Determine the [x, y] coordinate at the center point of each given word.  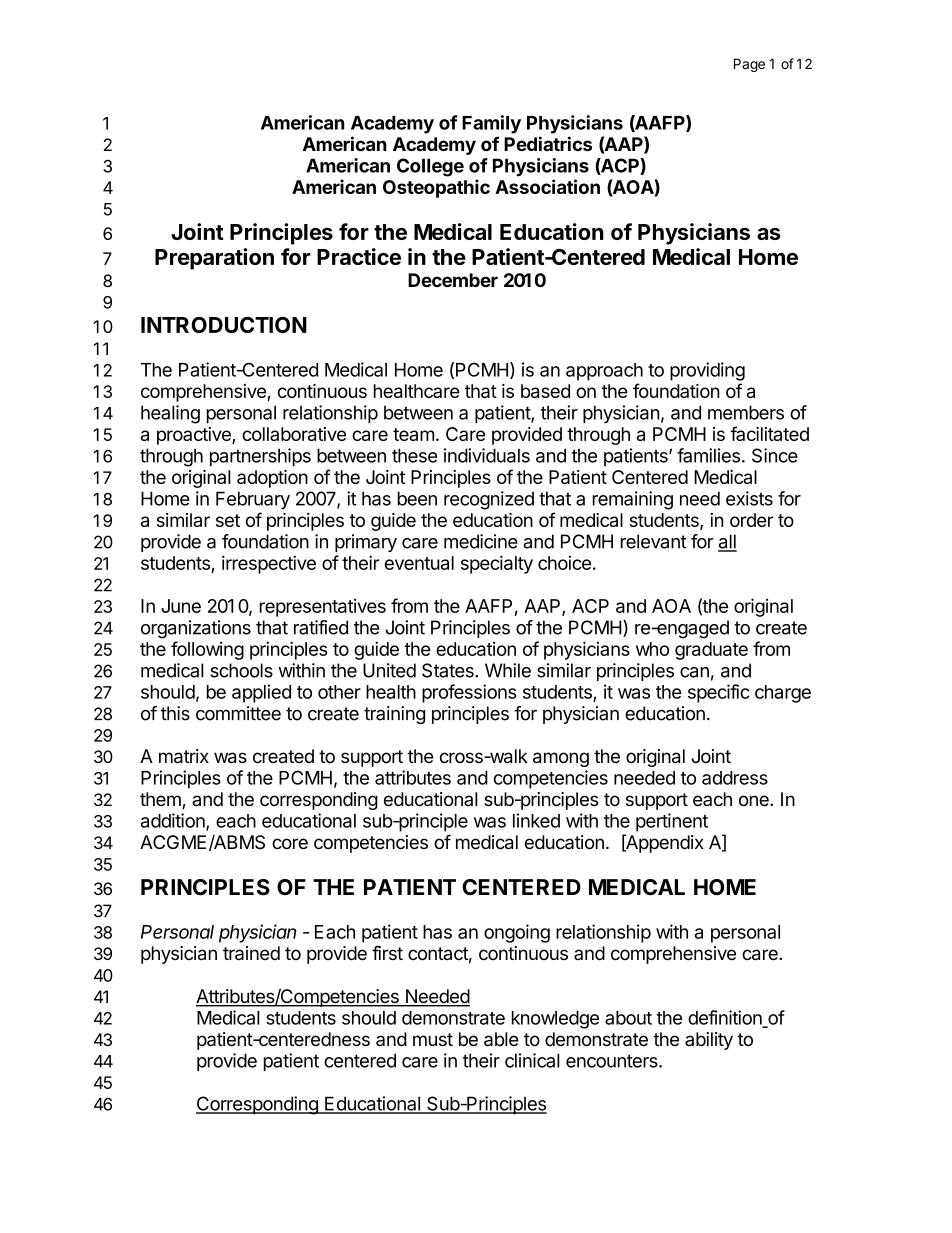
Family [491, 124]
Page [749, 65]
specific [719, 693]
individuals [487, 455]
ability [709, 1041]
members [746, 412]
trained [251, 953]
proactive [195, 436]
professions [469, 693]
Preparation [214, 259]
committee [238, 713]
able [501, 1039]
